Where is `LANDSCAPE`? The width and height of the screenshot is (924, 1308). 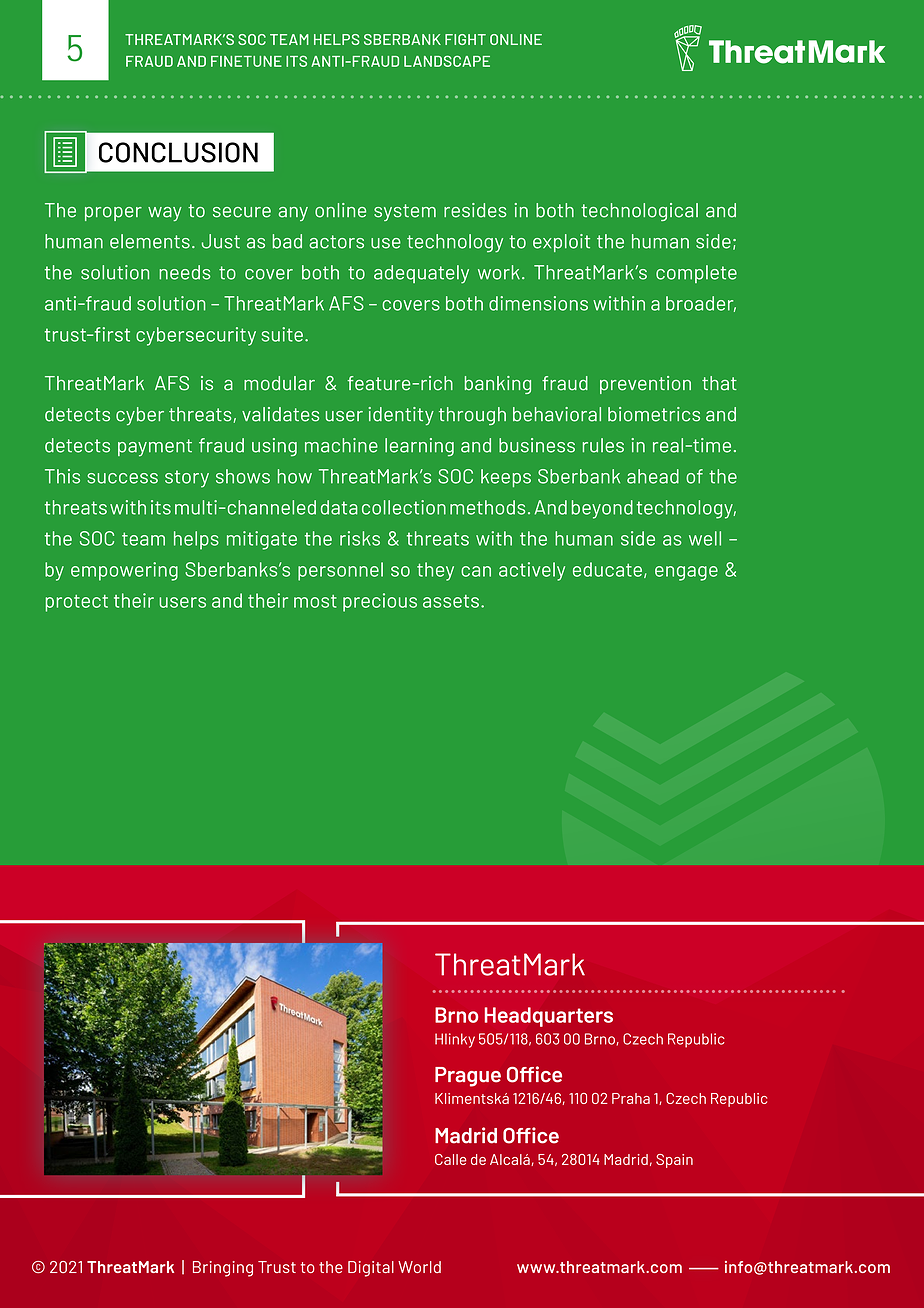
LANDSCAPE is located at coordinates (447, 61).
